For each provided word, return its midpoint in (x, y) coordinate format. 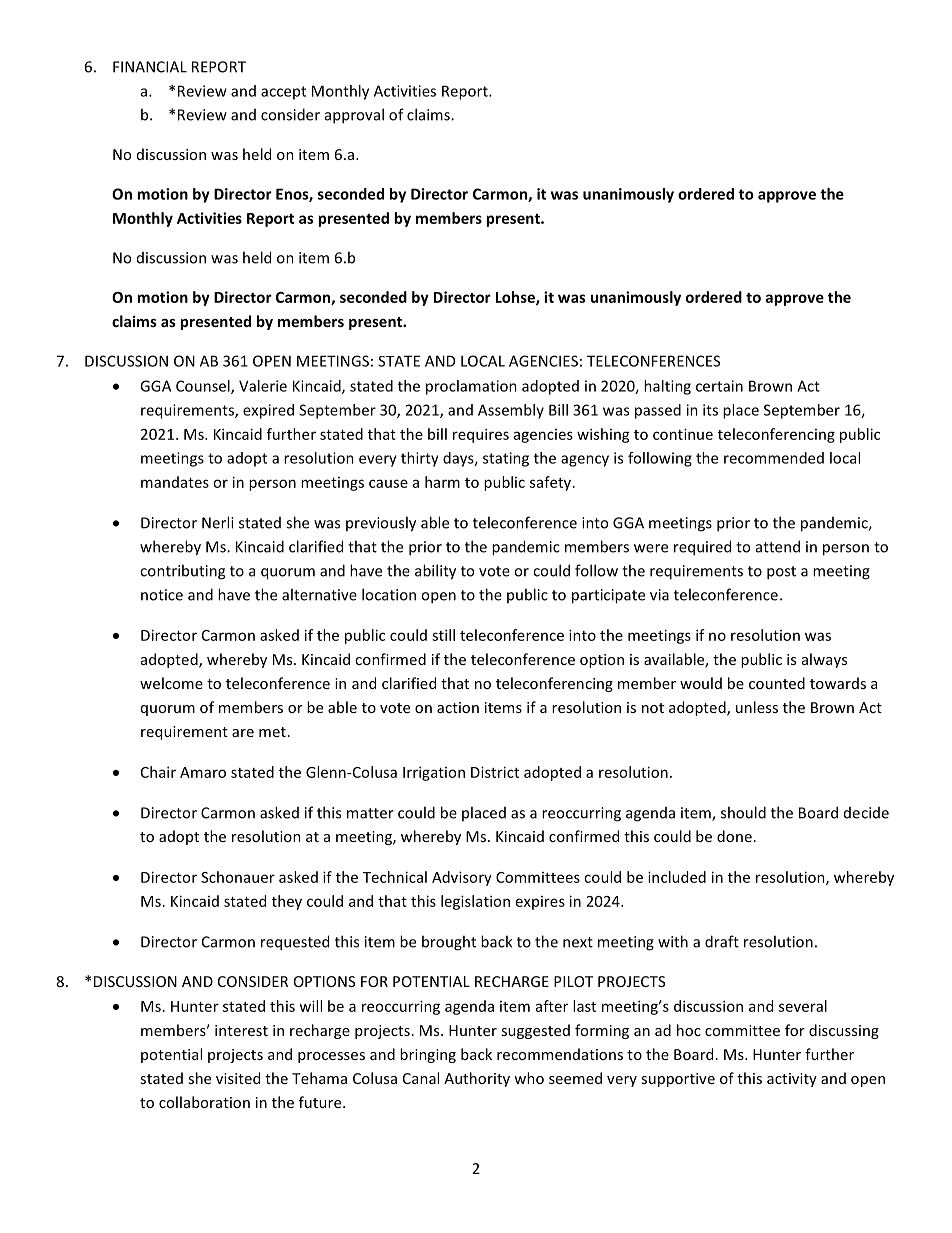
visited (238, 1078)
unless (757, 707)
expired (268, 411)
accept (283, 93)
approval (354, 116)
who (529, 1078)
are (243, 733)
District (495, 772)
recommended (774, 458)
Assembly (511, 411)
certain (719, 386)
